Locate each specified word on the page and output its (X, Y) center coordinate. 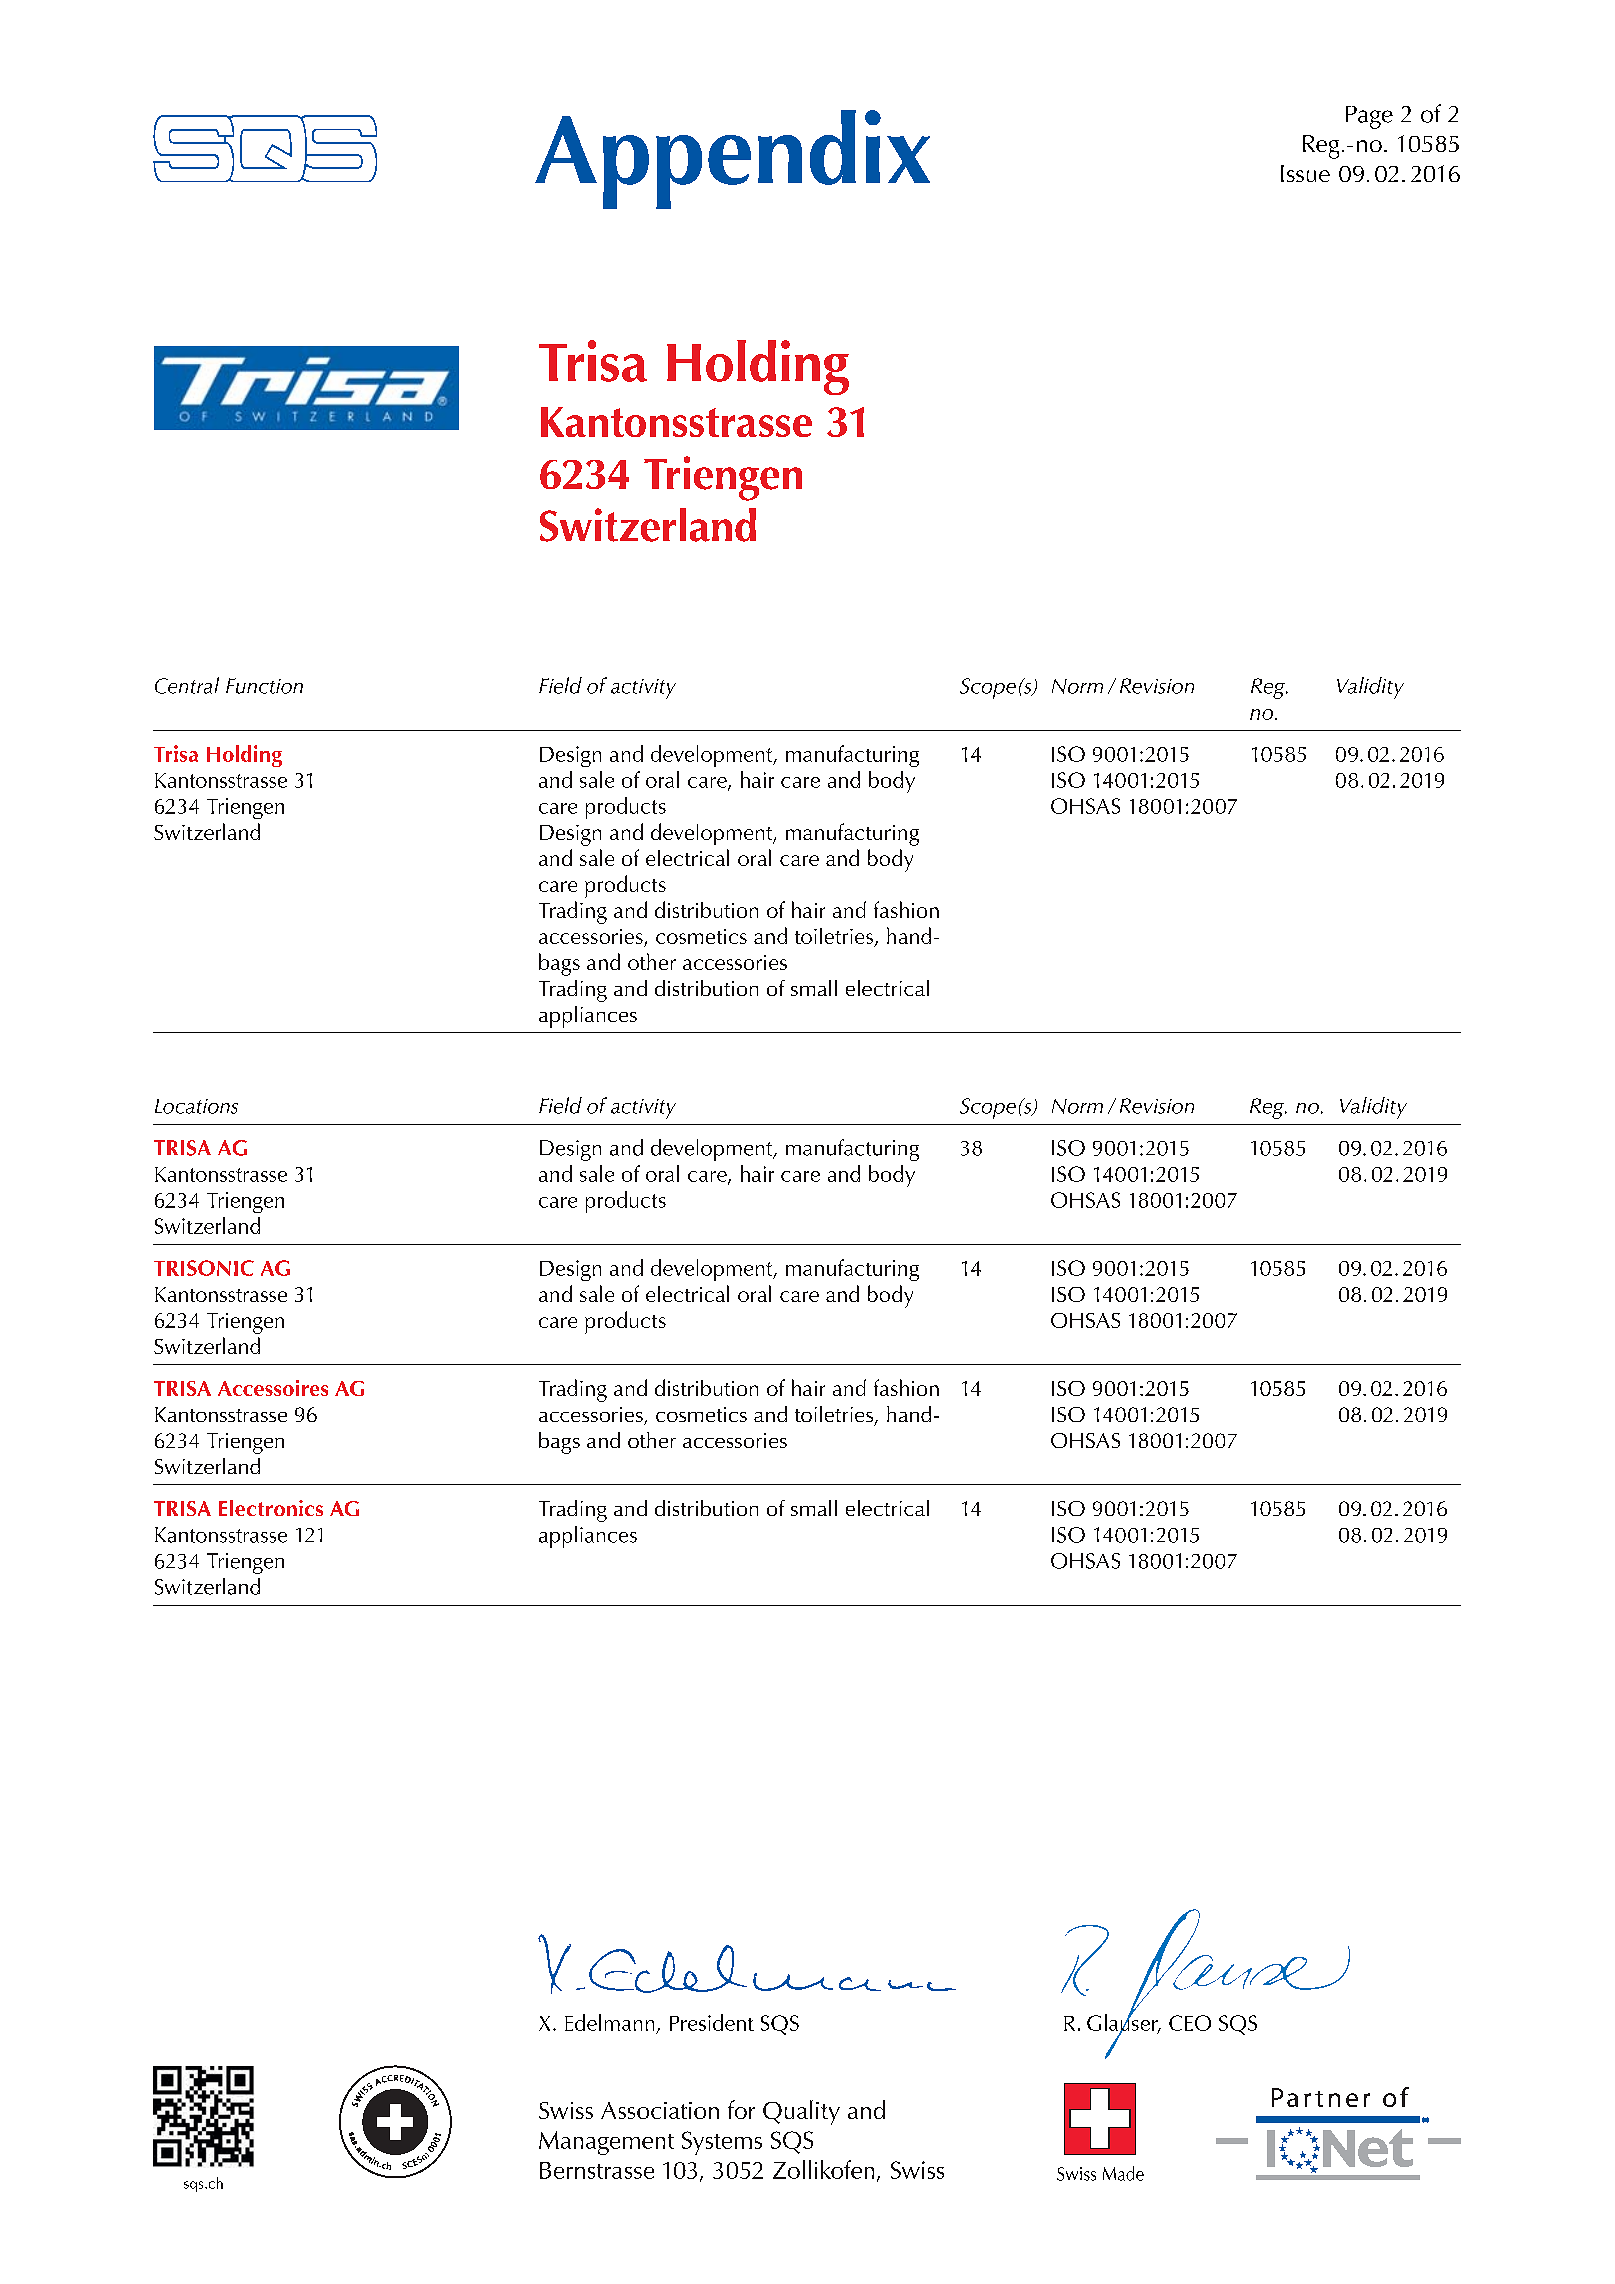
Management (606, 2143)
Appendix (732, 159)
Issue (1305, 173)
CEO (1190, 2023)
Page (1369, 117)
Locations (196, 1106)
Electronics (271, 1508)
